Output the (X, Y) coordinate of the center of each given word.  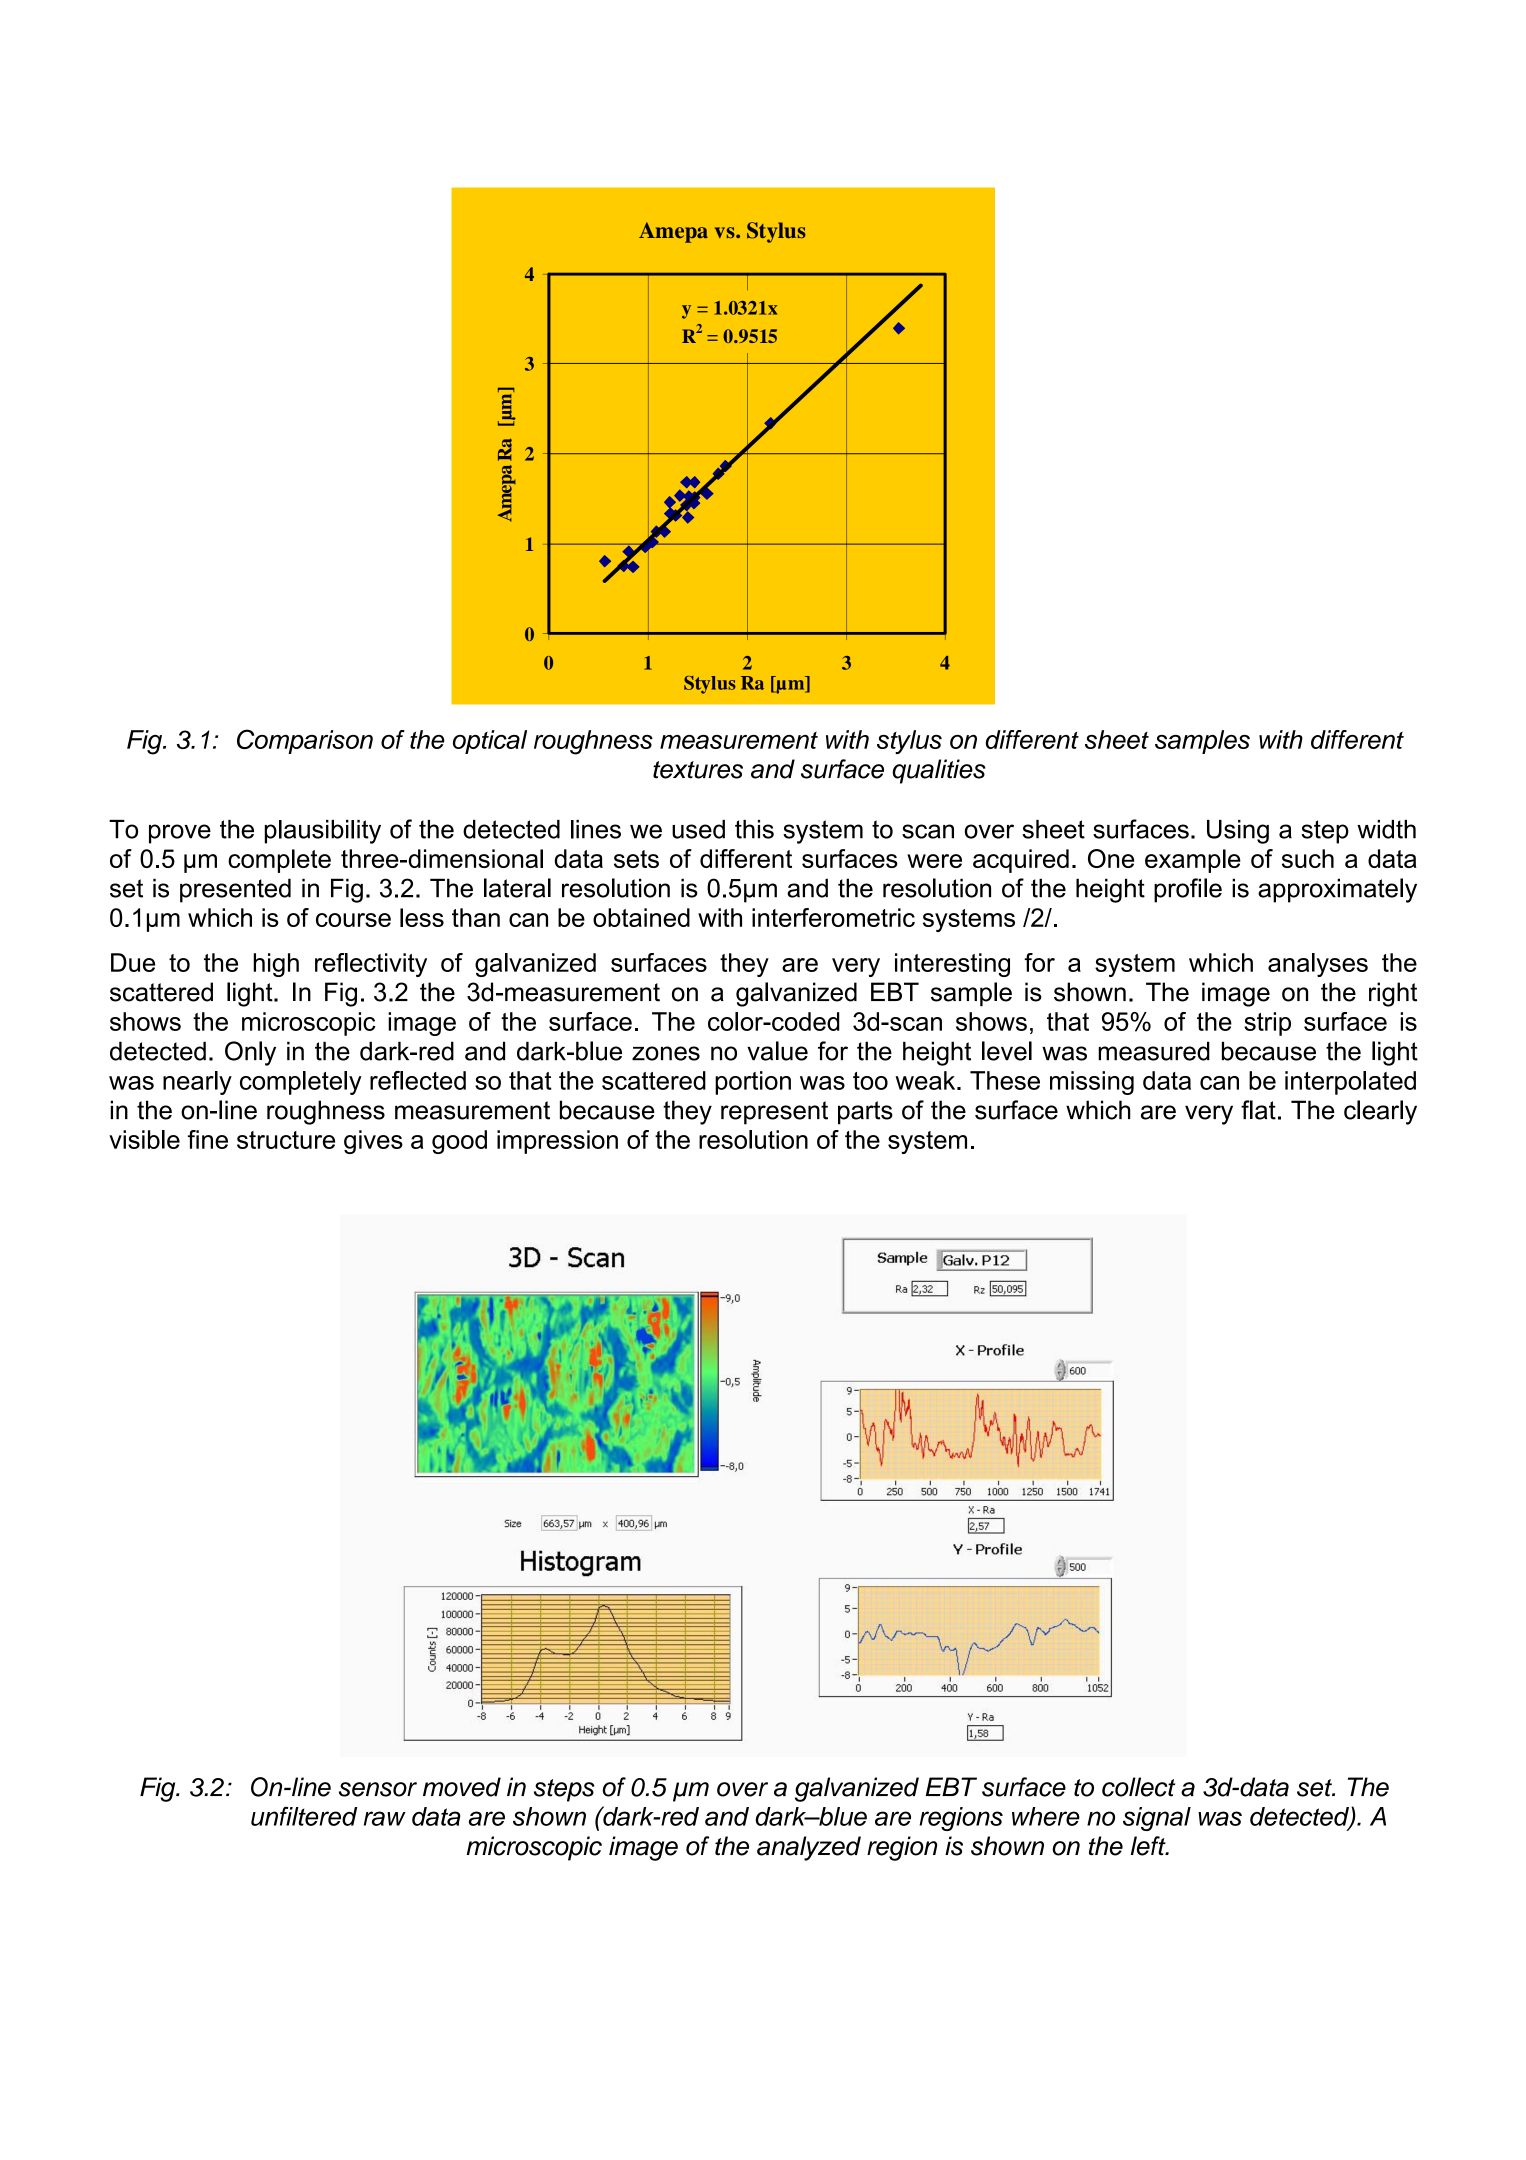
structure (286, 1140)
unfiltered (304, 1816)
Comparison (305, 741)
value (777, 1051)
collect (1138, 1787)
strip (1267, 1024)
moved (462, 1787)
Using (1238, 832)
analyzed (809, 1848)
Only (250, 1053)
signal (1157, 1819)
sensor (378, 1789)
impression (557, 1142)
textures (698, 770)
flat (1258, 1110)
